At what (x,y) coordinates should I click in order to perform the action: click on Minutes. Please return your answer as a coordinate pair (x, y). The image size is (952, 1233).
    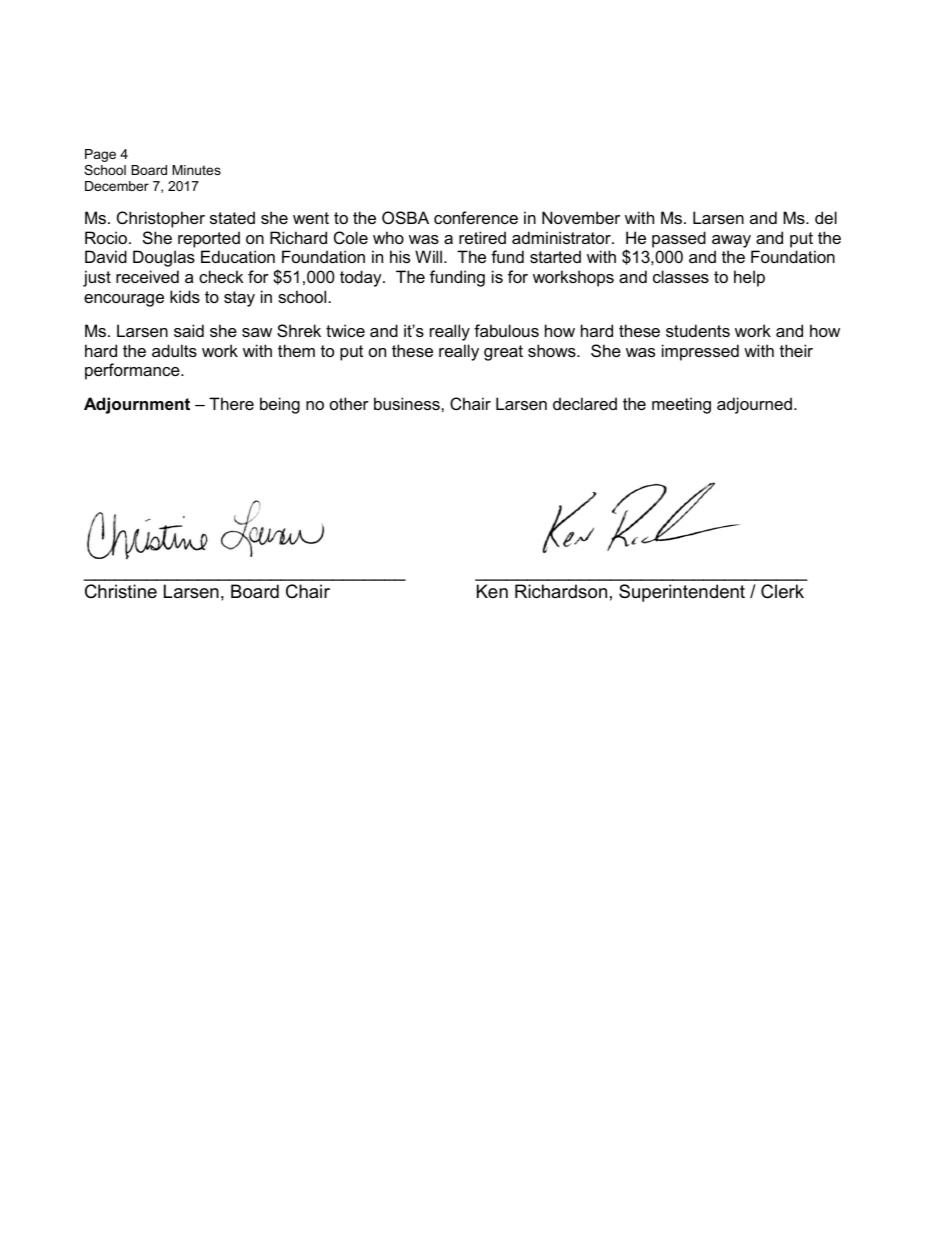
    Looking at the image, I should click on (196, 170).
